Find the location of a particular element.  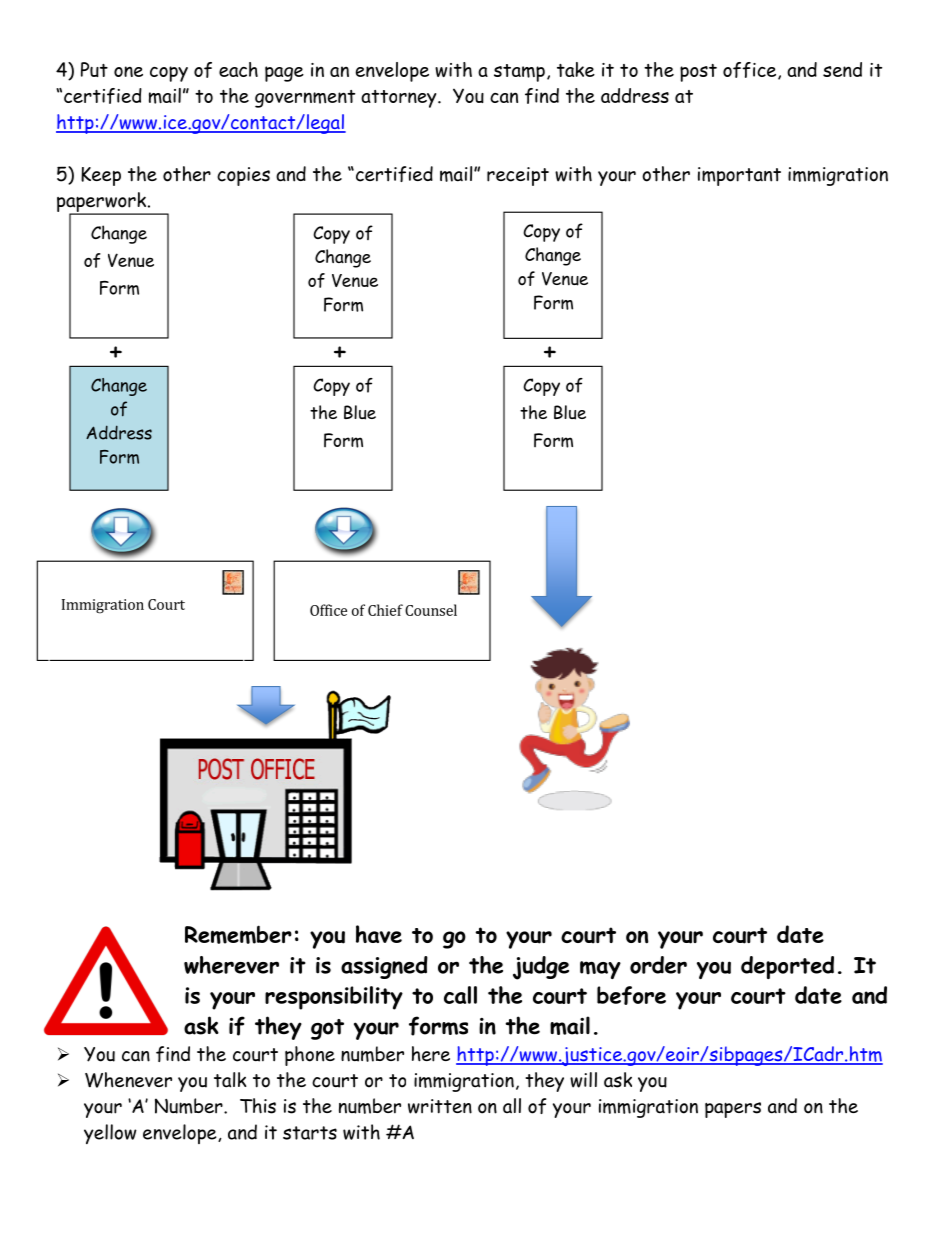

Counsel is located at coordinates (431, 610).
